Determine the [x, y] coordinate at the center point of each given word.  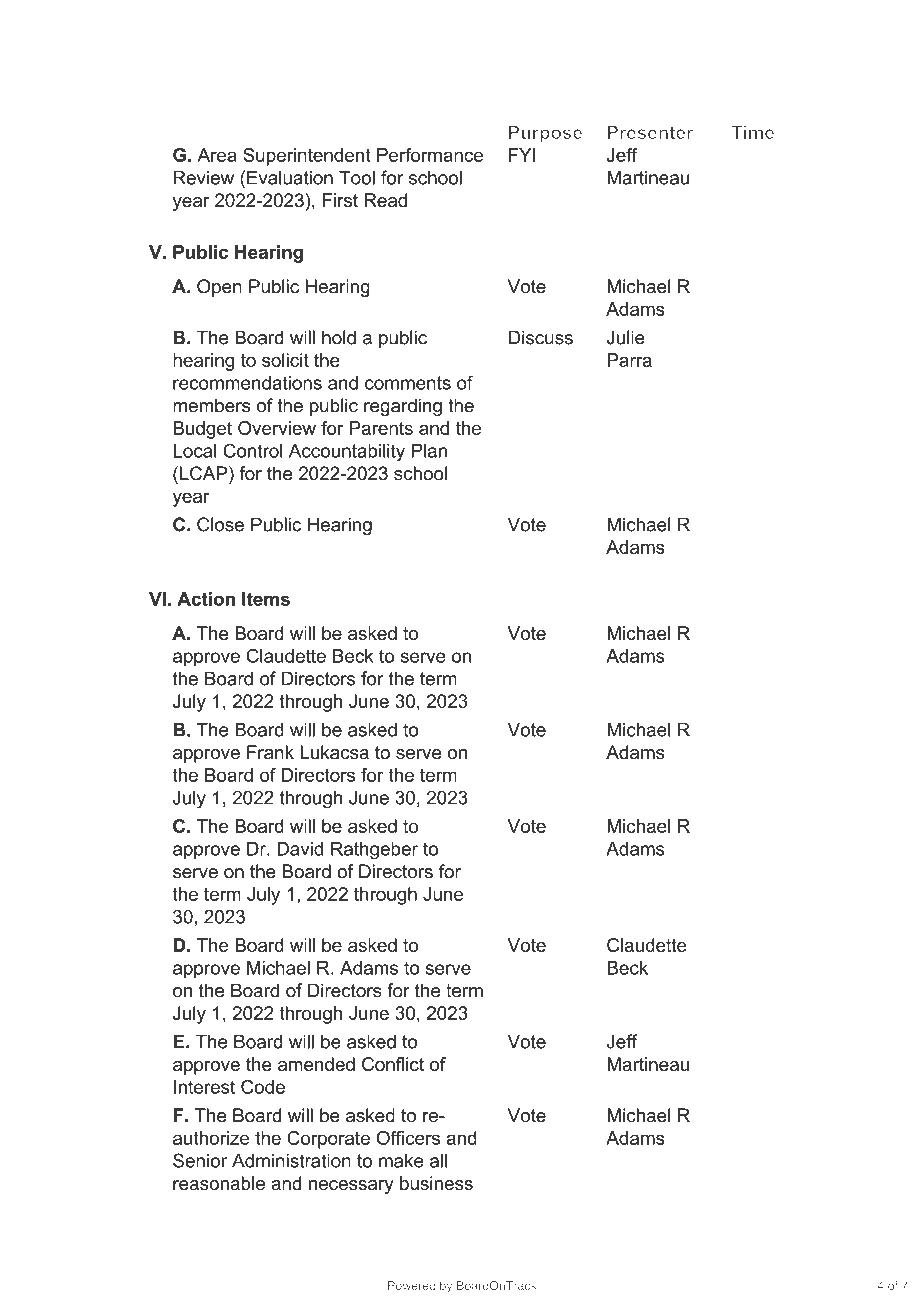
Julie [626, 337]
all [438, 1160]
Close [220, 524]
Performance [430, 155]
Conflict [393, 1064]
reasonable [219, 1183]
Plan [429, 450]
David [300, 849]
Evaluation [290, 177]
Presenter [650, 132]
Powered [411, 1285]
